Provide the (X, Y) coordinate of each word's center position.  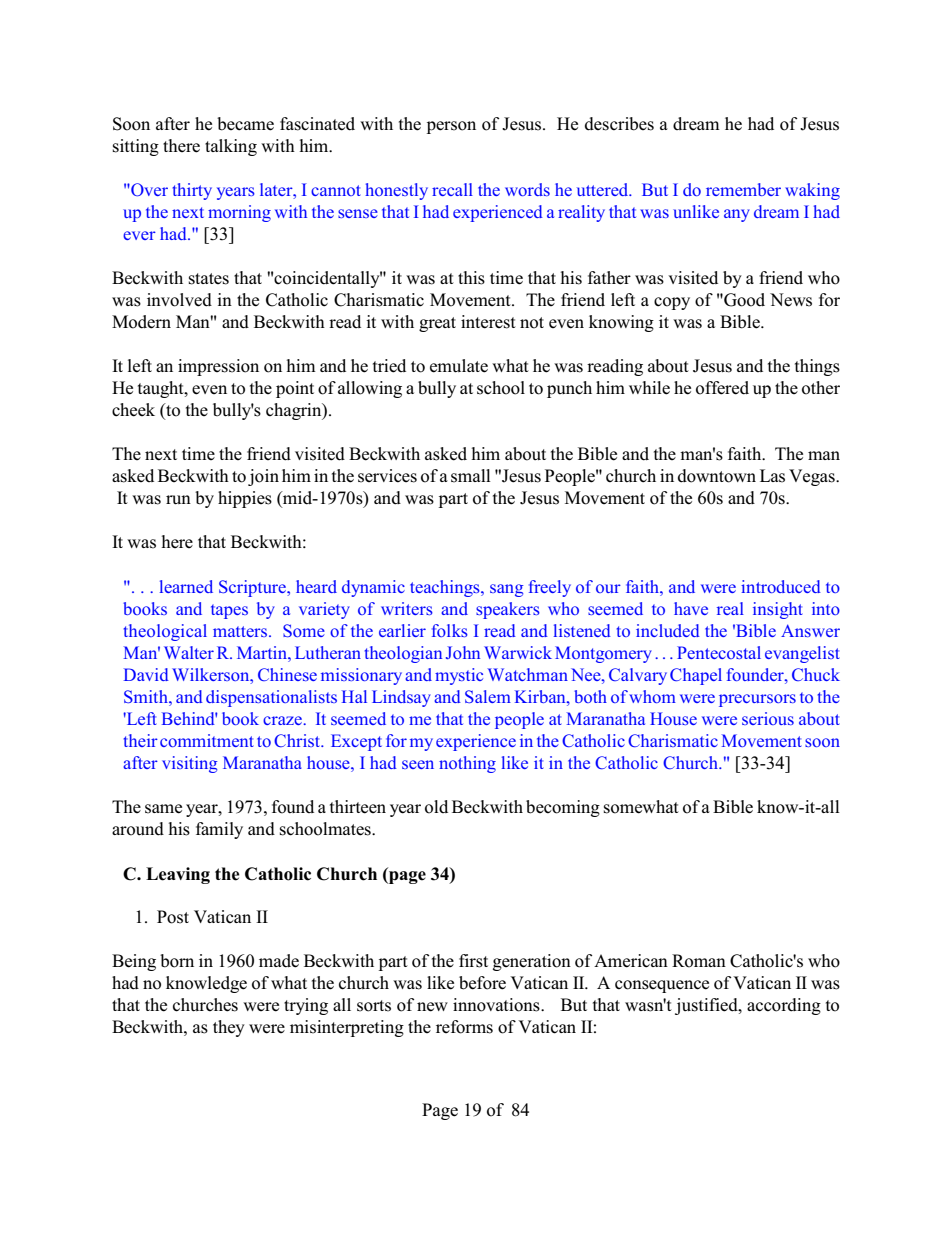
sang (506, 590)
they (229, 1028)
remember (743, 189)
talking (231, 147)
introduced (781, 586)
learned (186, 586)
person (451, 127)
